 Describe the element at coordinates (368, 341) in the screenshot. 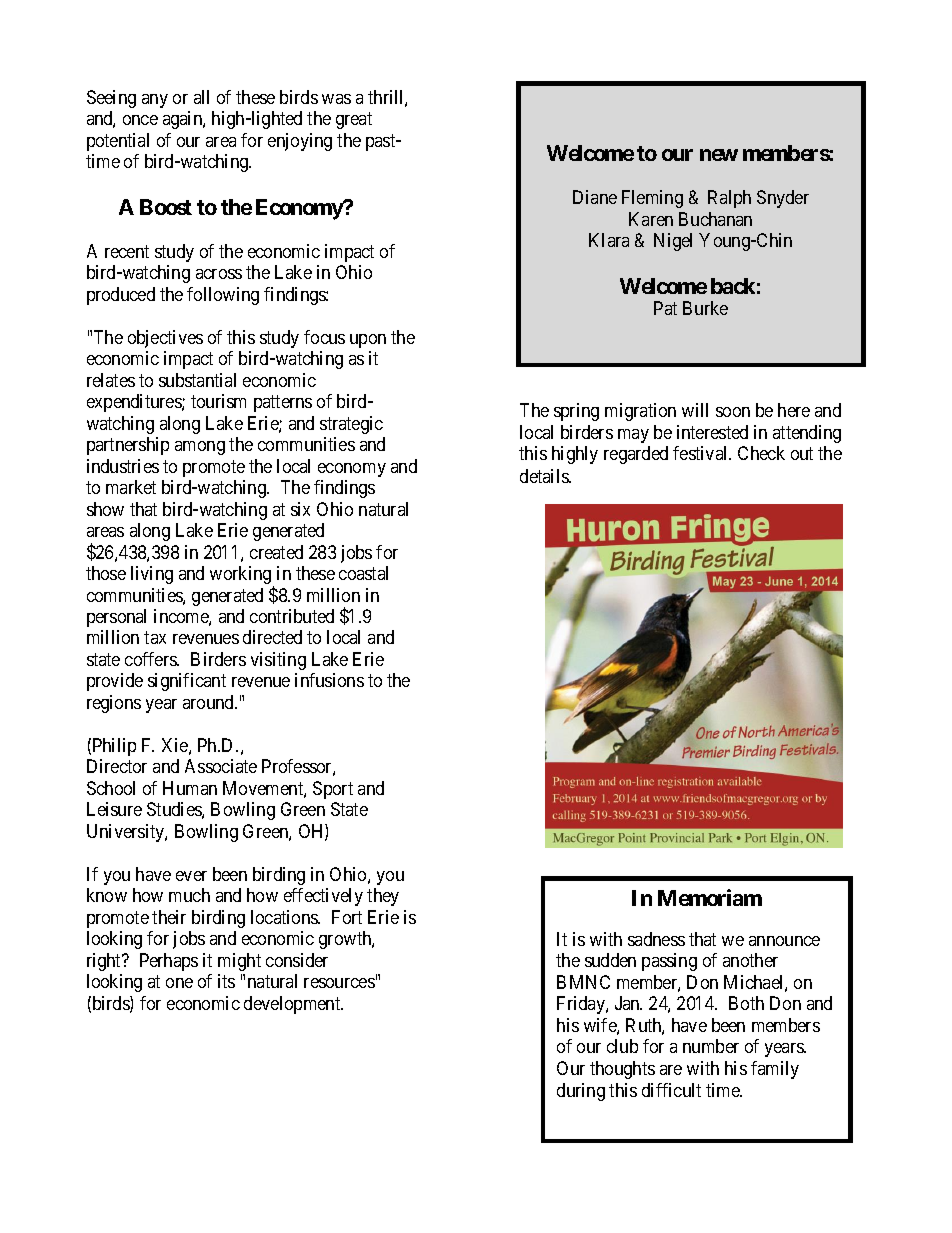

I see `upon` at that location.
